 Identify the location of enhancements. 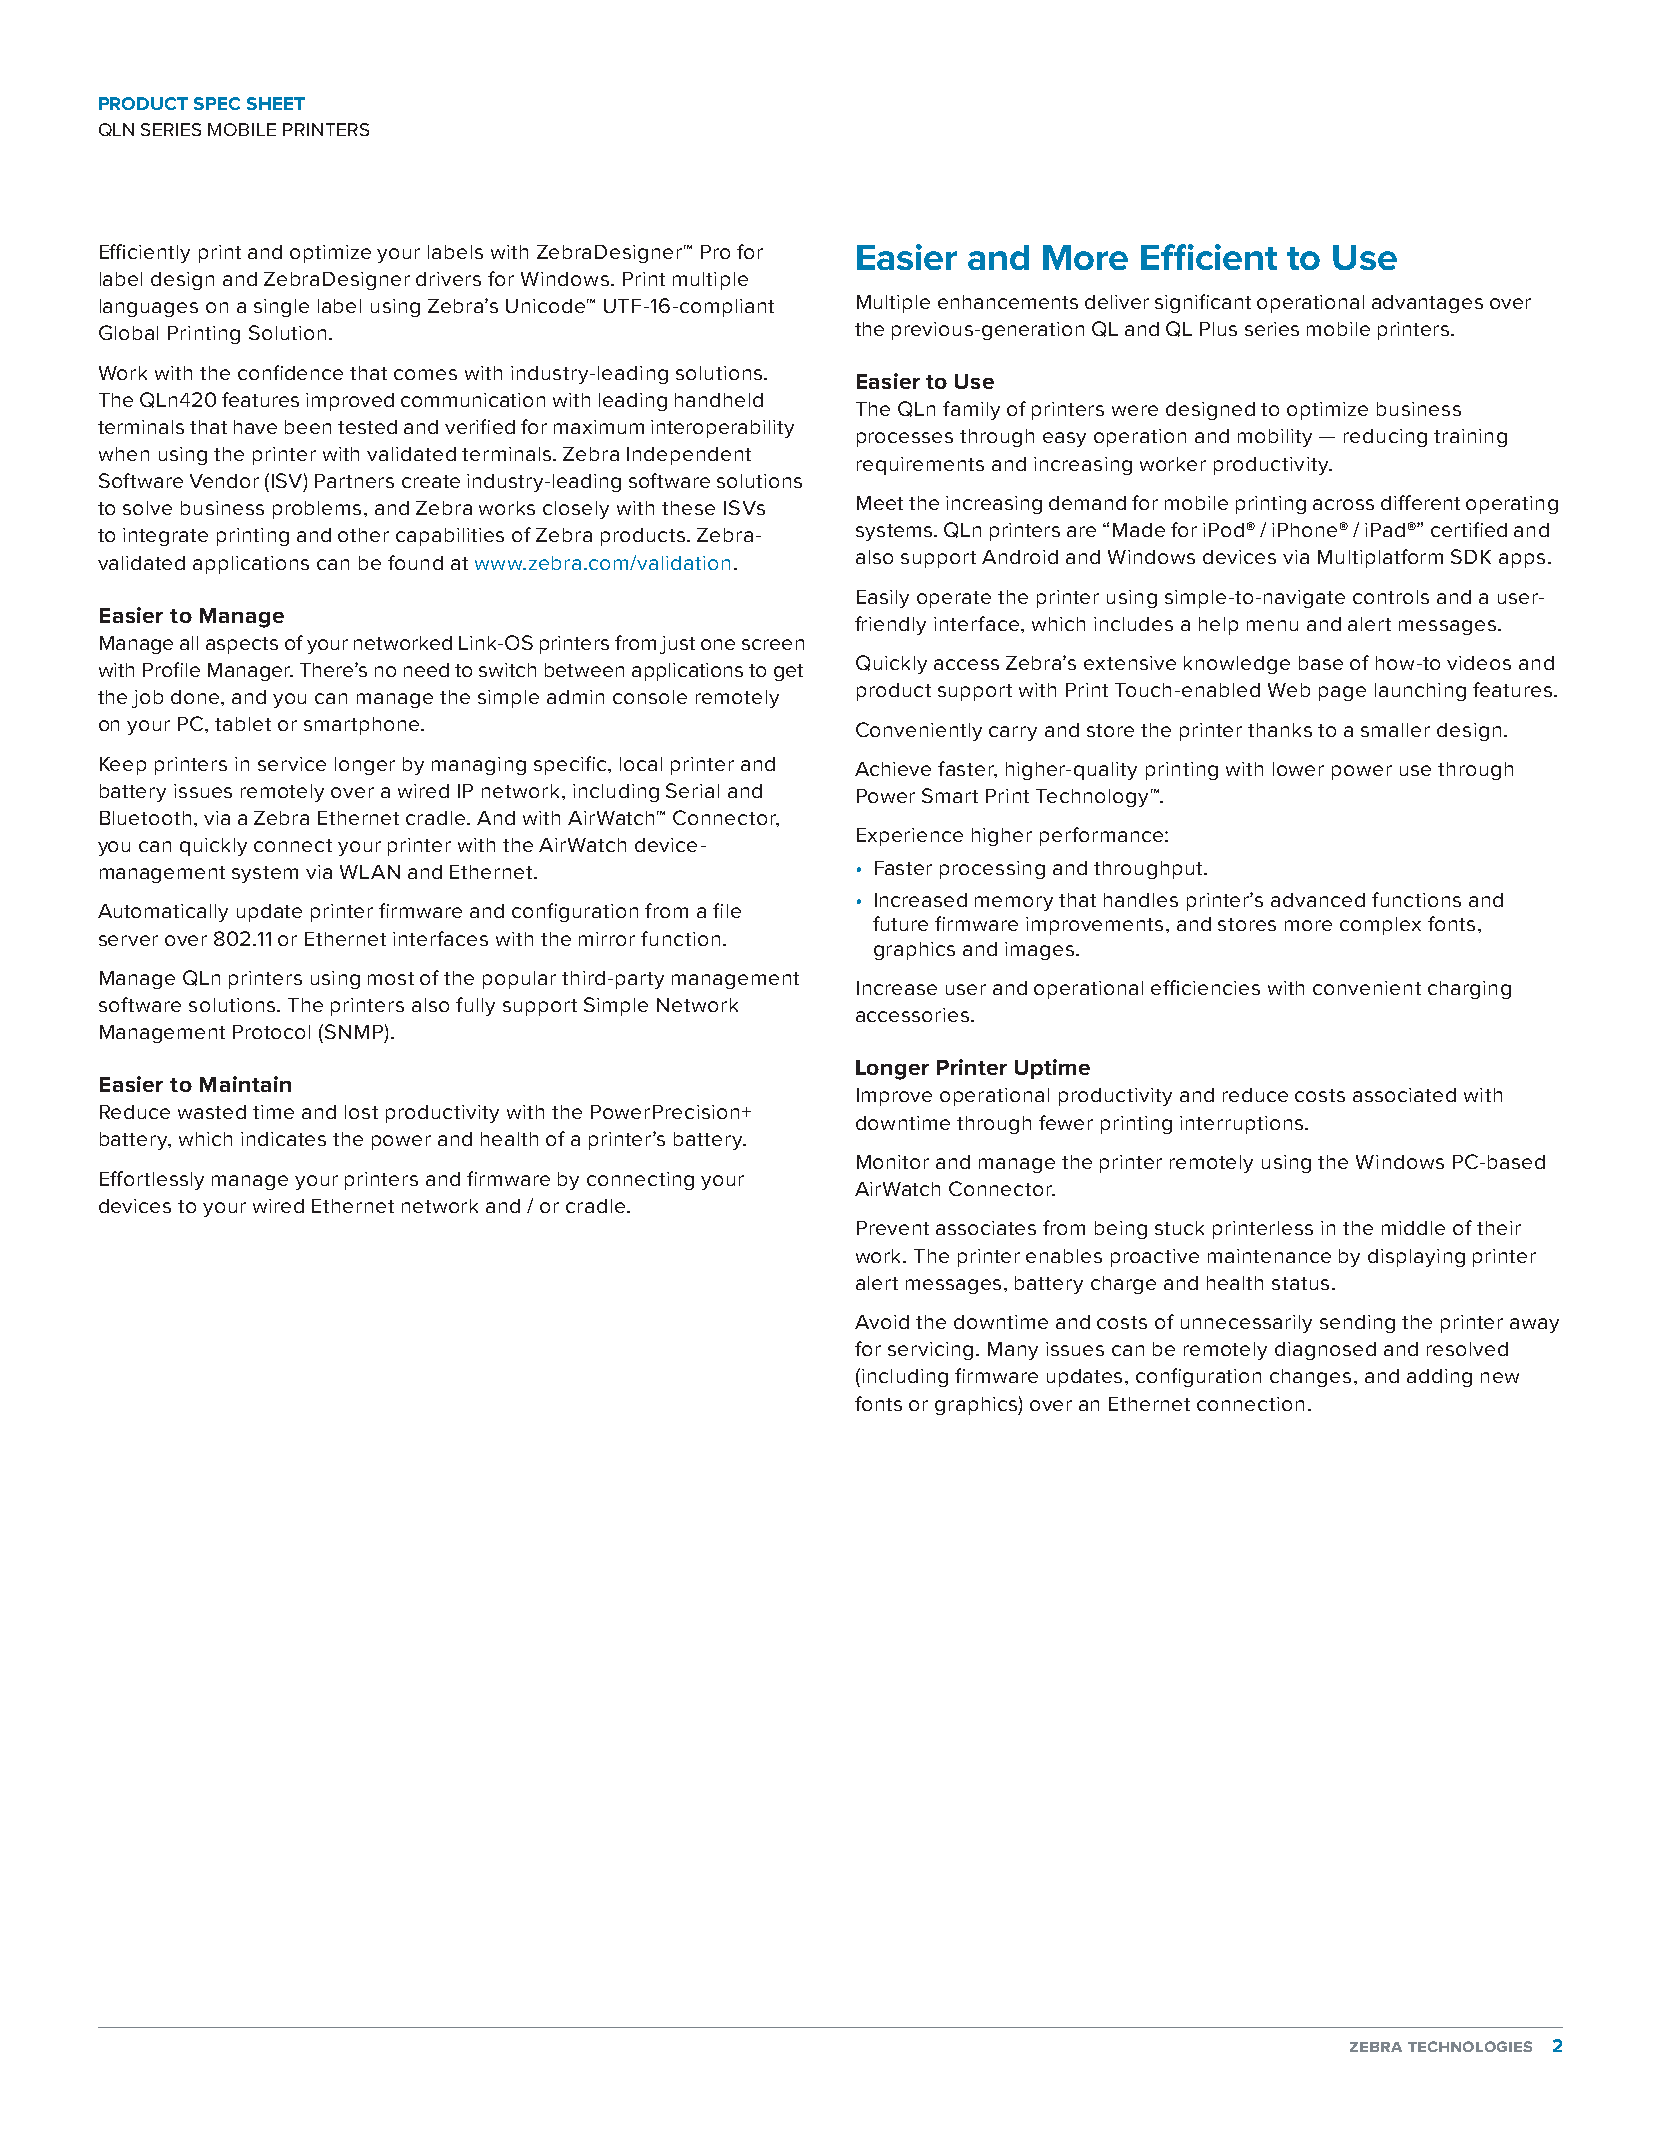
(1008, 302).
